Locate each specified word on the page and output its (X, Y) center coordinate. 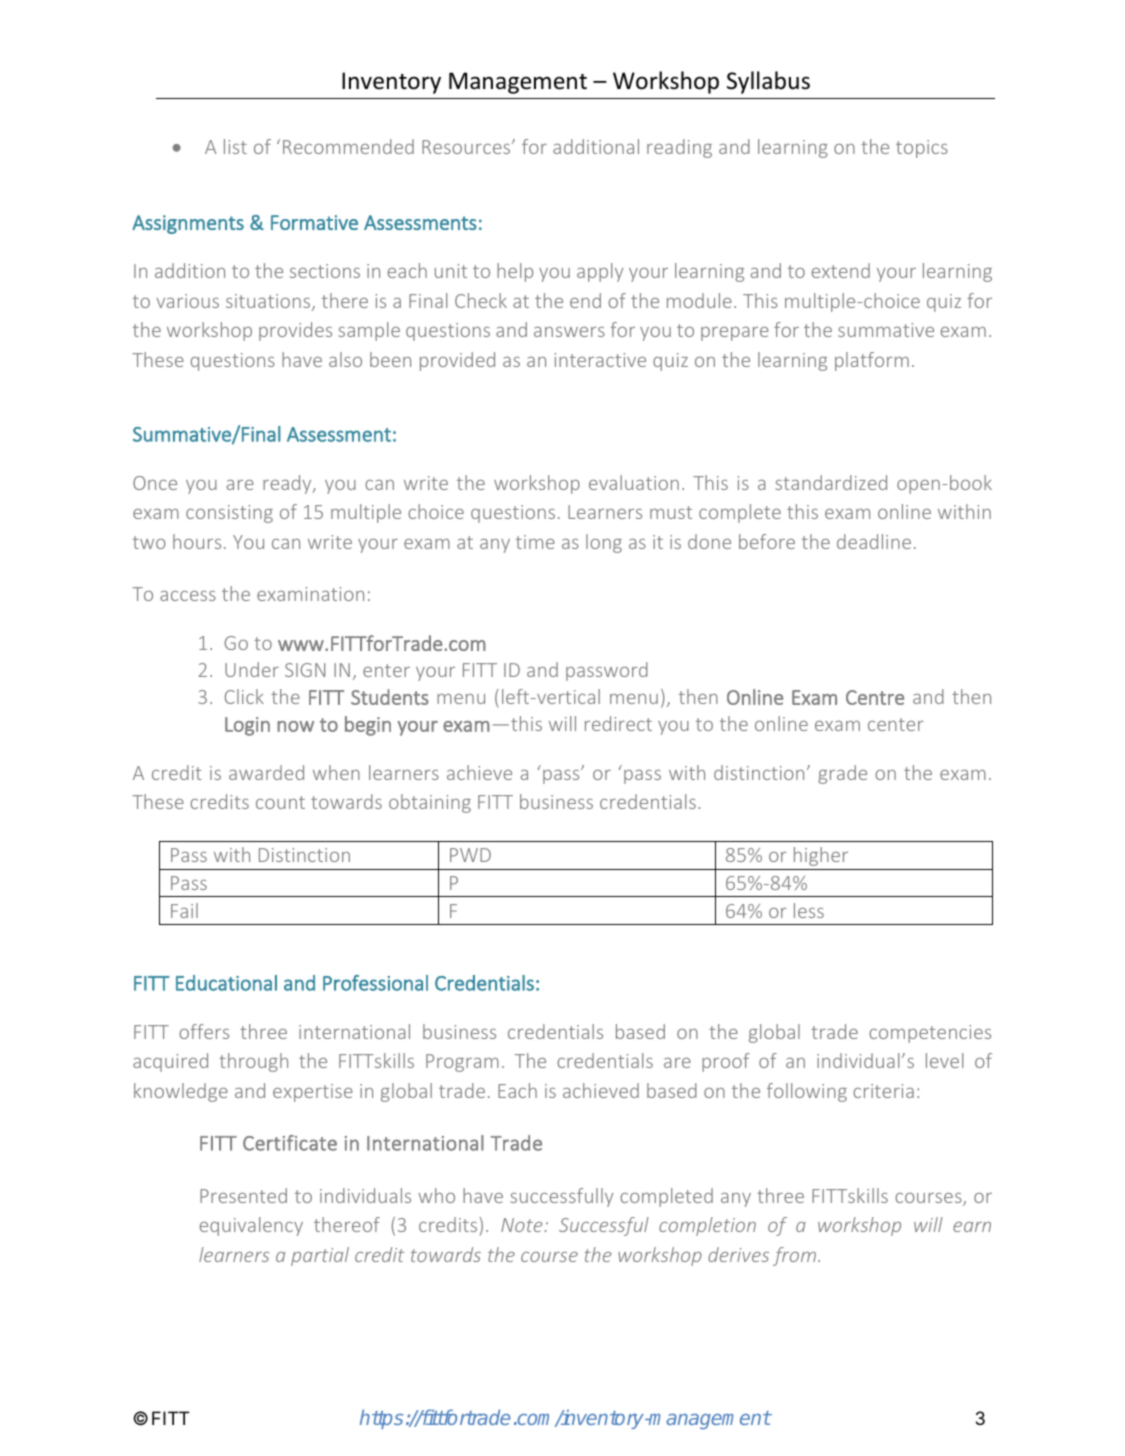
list (235, 146)
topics (922, 149)
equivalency (251, 1226)
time (535, 542)
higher (821, 856)
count (280, 802)
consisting (229, 514)
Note (523, 1225)
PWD (470, 855)
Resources (467, 147)
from (796, 1256)
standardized (831, 482)
